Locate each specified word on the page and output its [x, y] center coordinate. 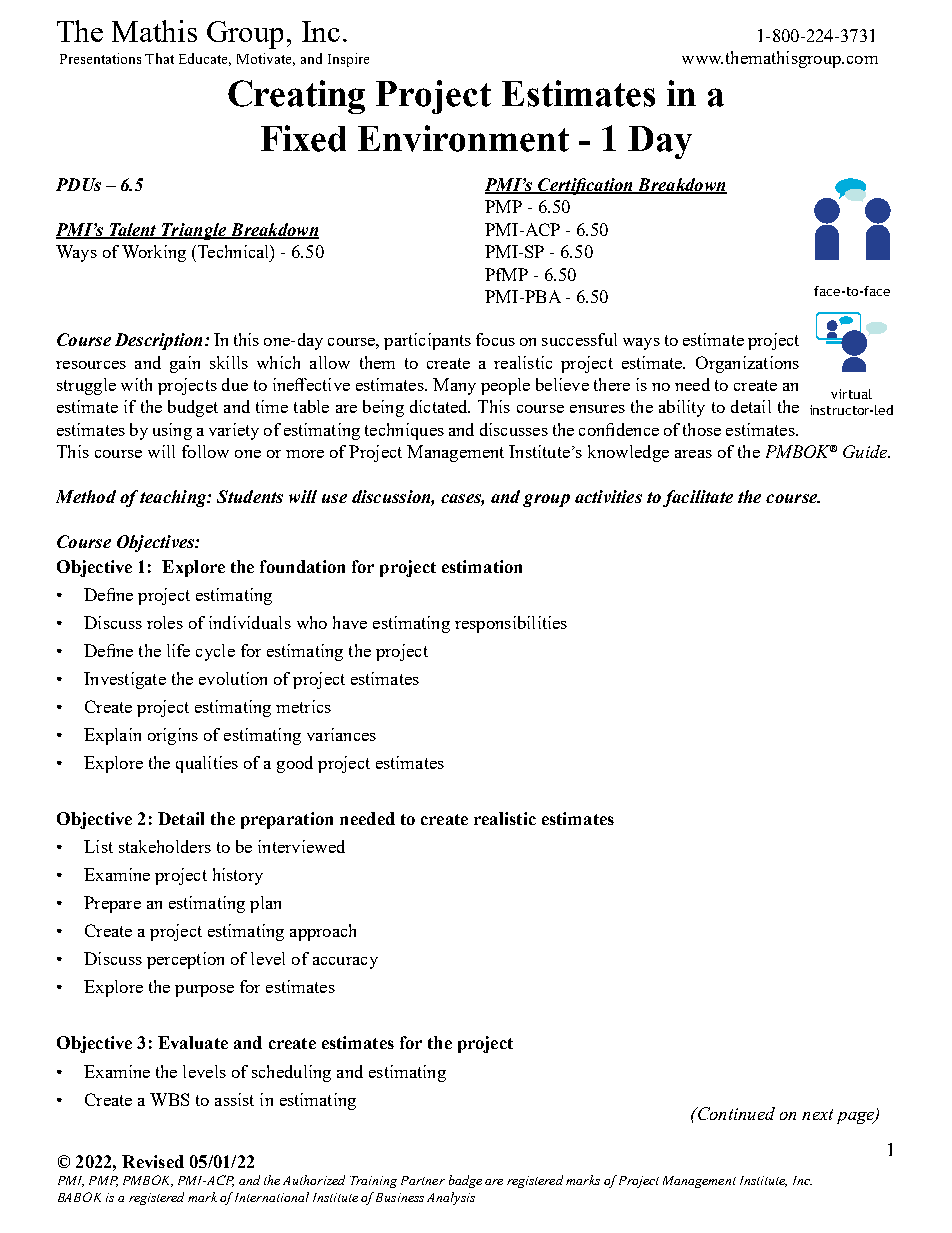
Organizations [747, 364]
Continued [735, 1113]
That [159, 58]
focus [495, 339]
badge [465, 1181]
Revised [153, 1161]
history [238, 876]
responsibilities [511, 624]
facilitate [698, 498]
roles [165, 622]
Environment [463, 138]
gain [185, 364]
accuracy [345, 963]
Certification [585, 186]
